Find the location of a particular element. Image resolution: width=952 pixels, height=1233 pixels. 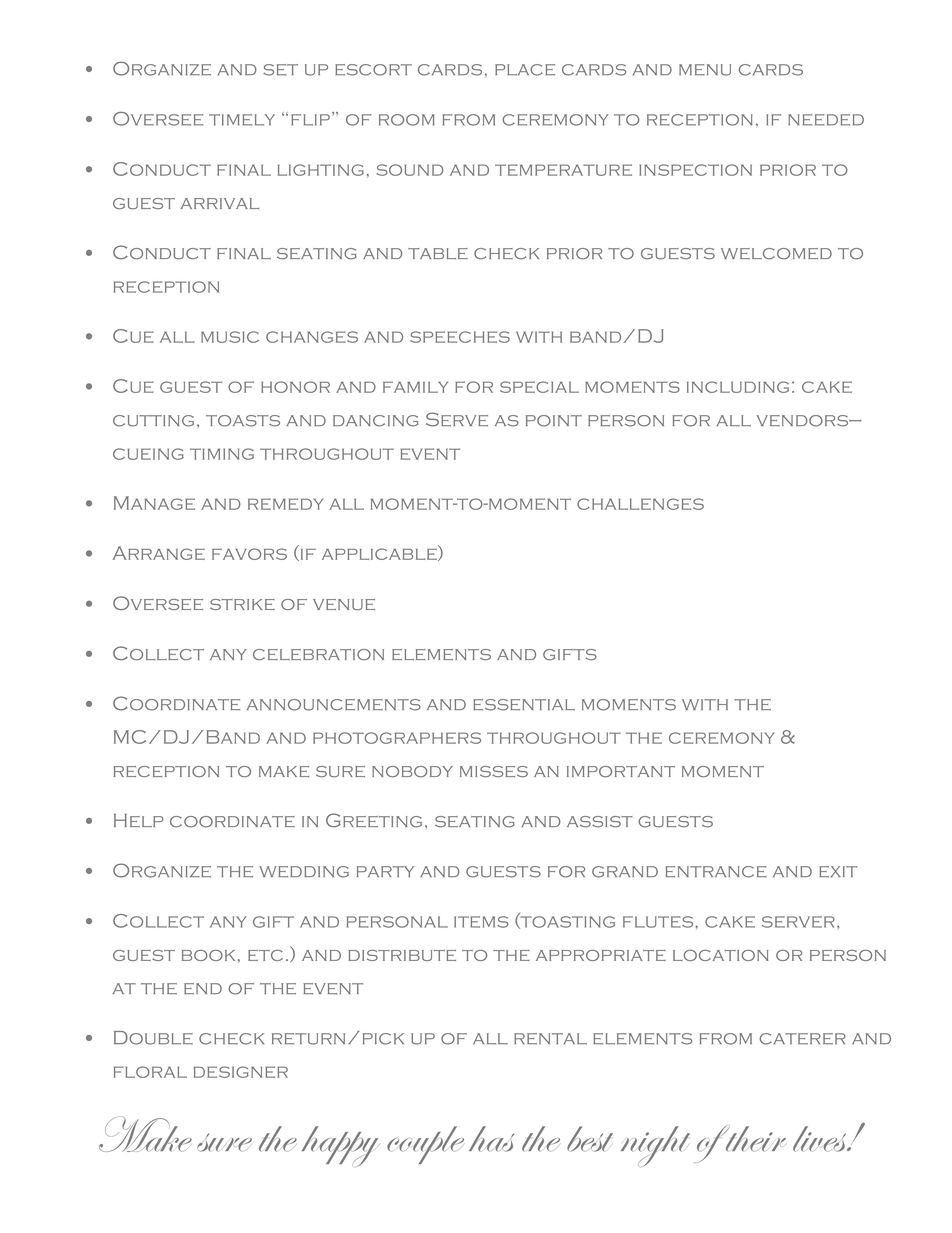

applicable is located at coordinates (380, 554).
